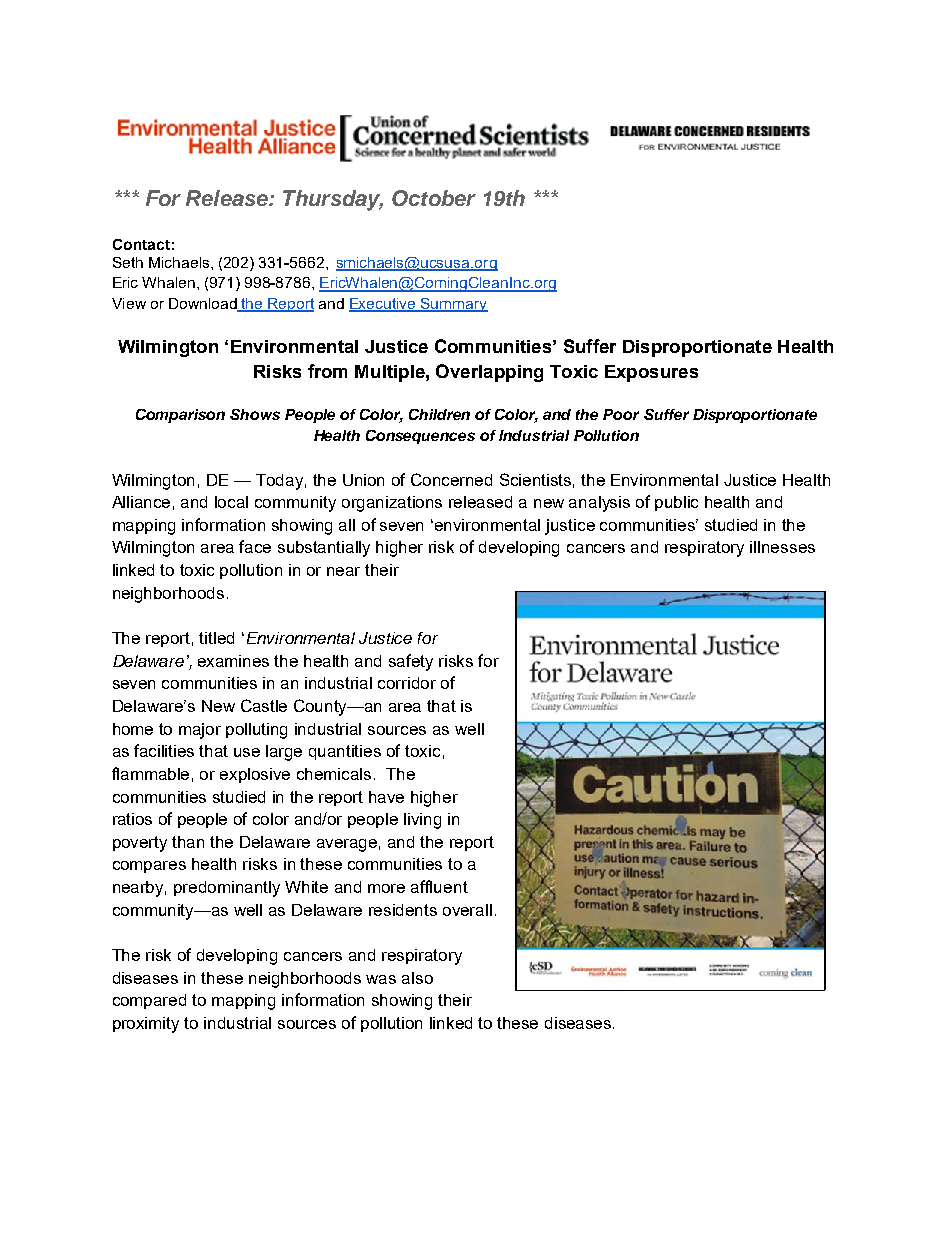  Describe the element at coordinates (417, 978) in the screenshot. I see `also` at that location.
